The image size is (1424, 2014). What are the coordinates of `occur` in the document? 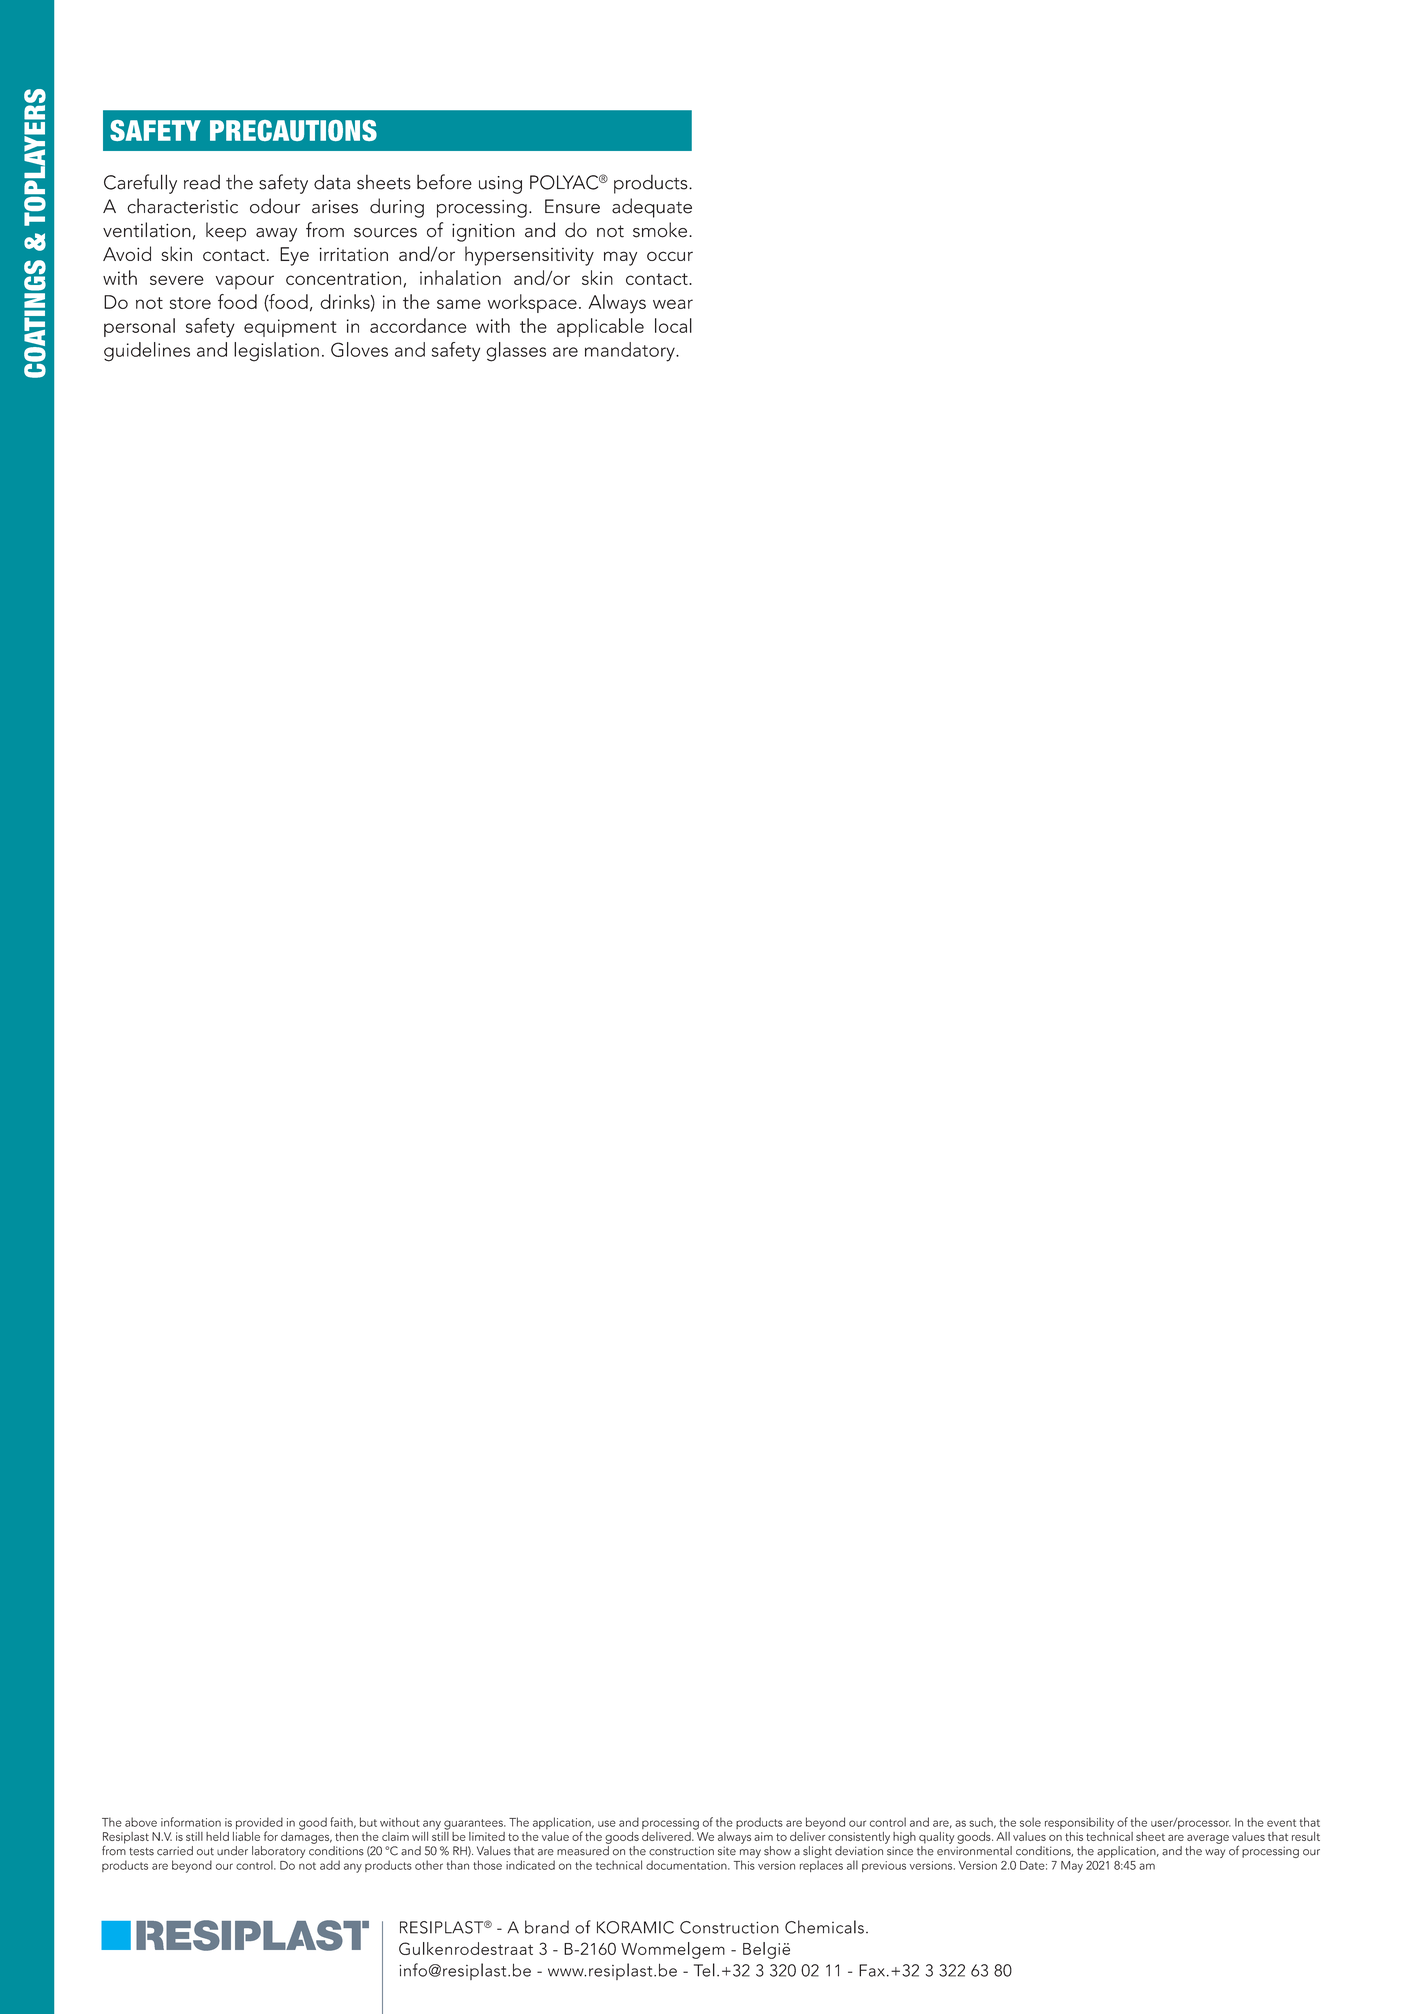 It's located at (670, 256).
